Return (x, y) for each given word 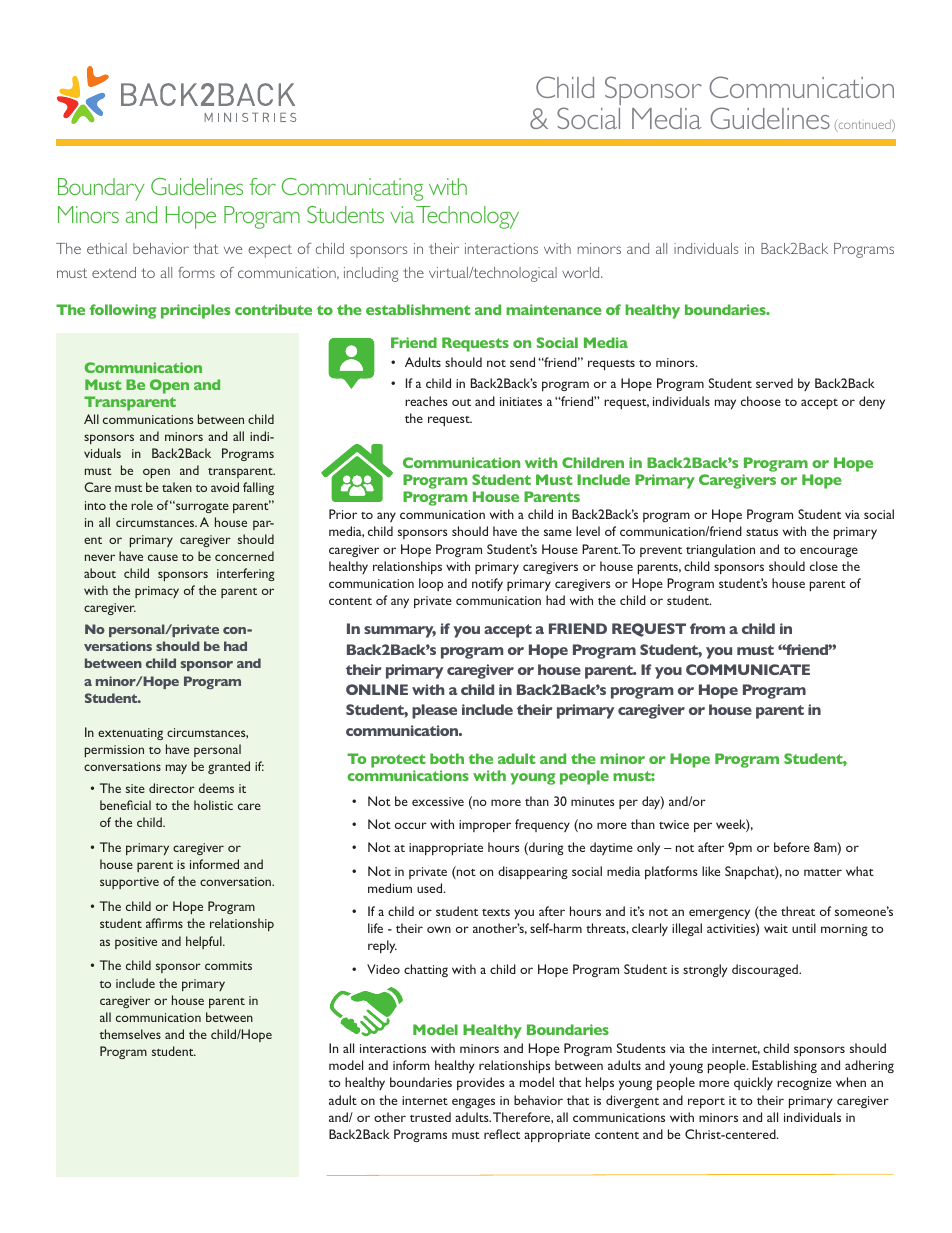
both (447, 758)
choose (761, 401)
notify (487, 584)
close (824, 566)
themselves (130, 1034)
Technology (467, 217)
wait (776, 928)
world (582, 272)
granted (229, 767)
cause (163, 557)
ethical (107, 248)
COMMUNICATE (748, 669)
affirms (164, 923)
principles (195, 311)
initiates (521, 401)
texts (496, 912)
